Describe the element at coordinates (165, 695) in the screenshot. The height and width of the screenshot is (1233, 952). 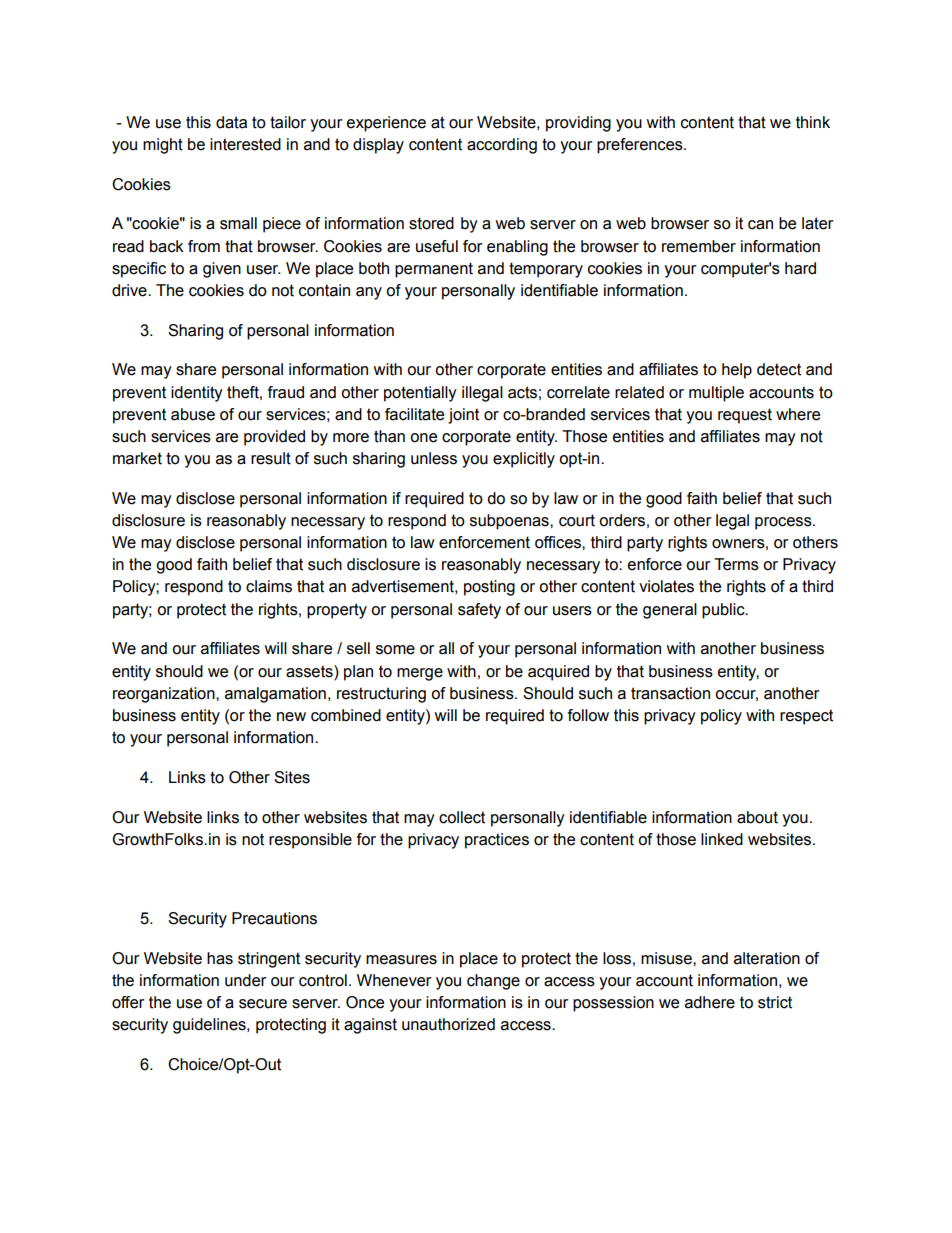
I see `reorganization` at that location.
